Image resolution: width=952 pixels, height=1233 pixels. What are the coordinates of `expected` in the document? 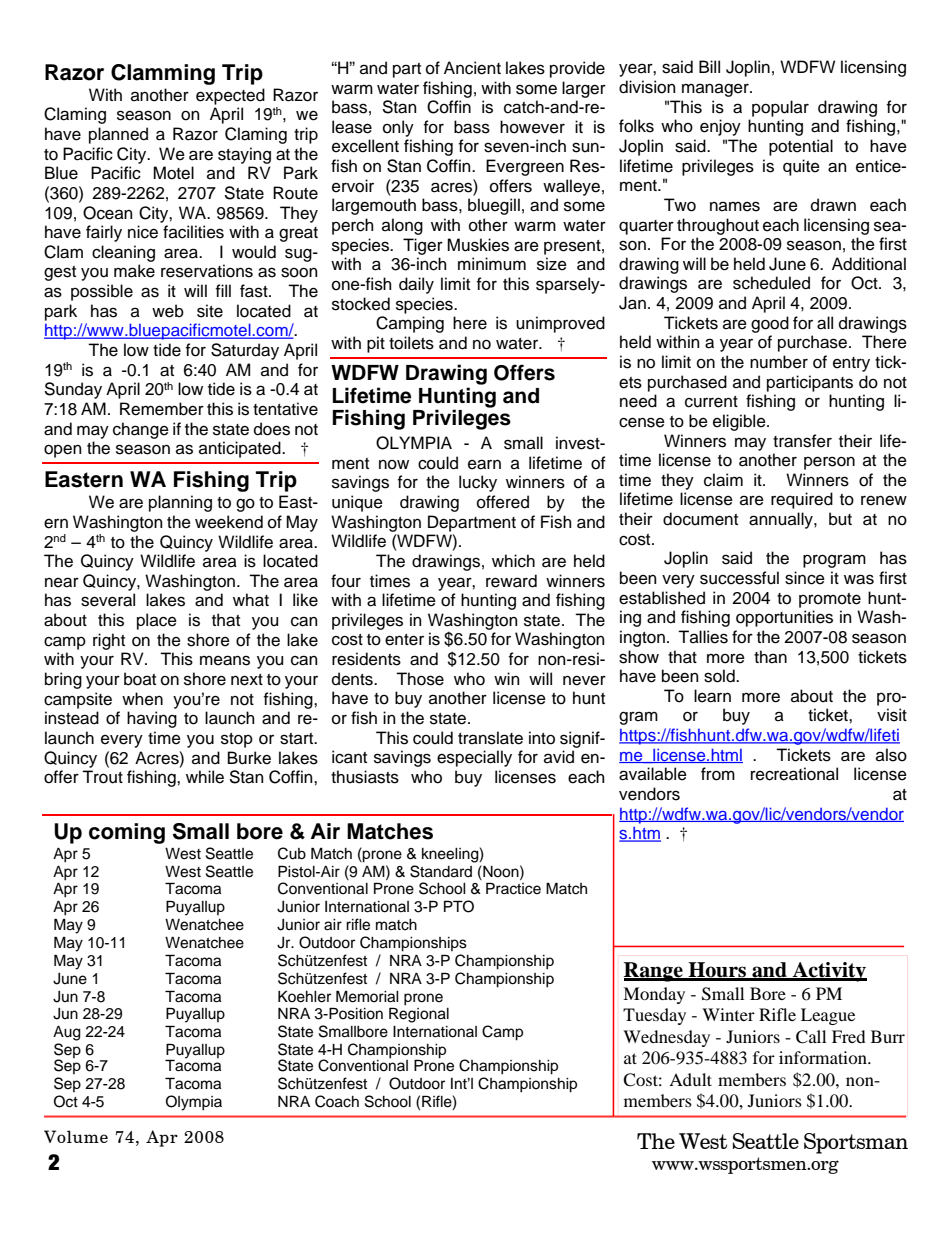 It's located at (230, 96).
